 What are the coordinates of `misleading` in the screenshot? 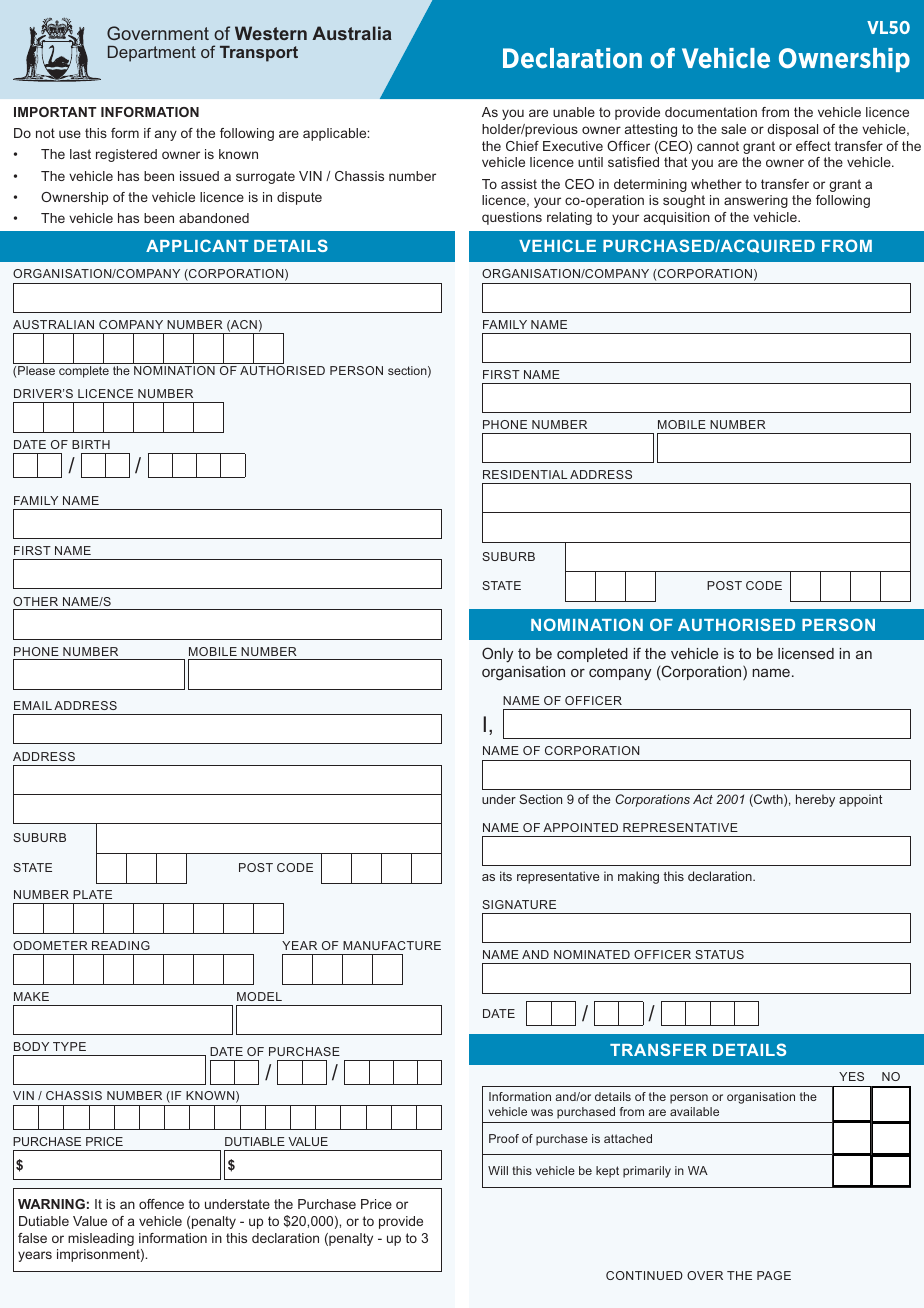 It's located at (101, 1239).
